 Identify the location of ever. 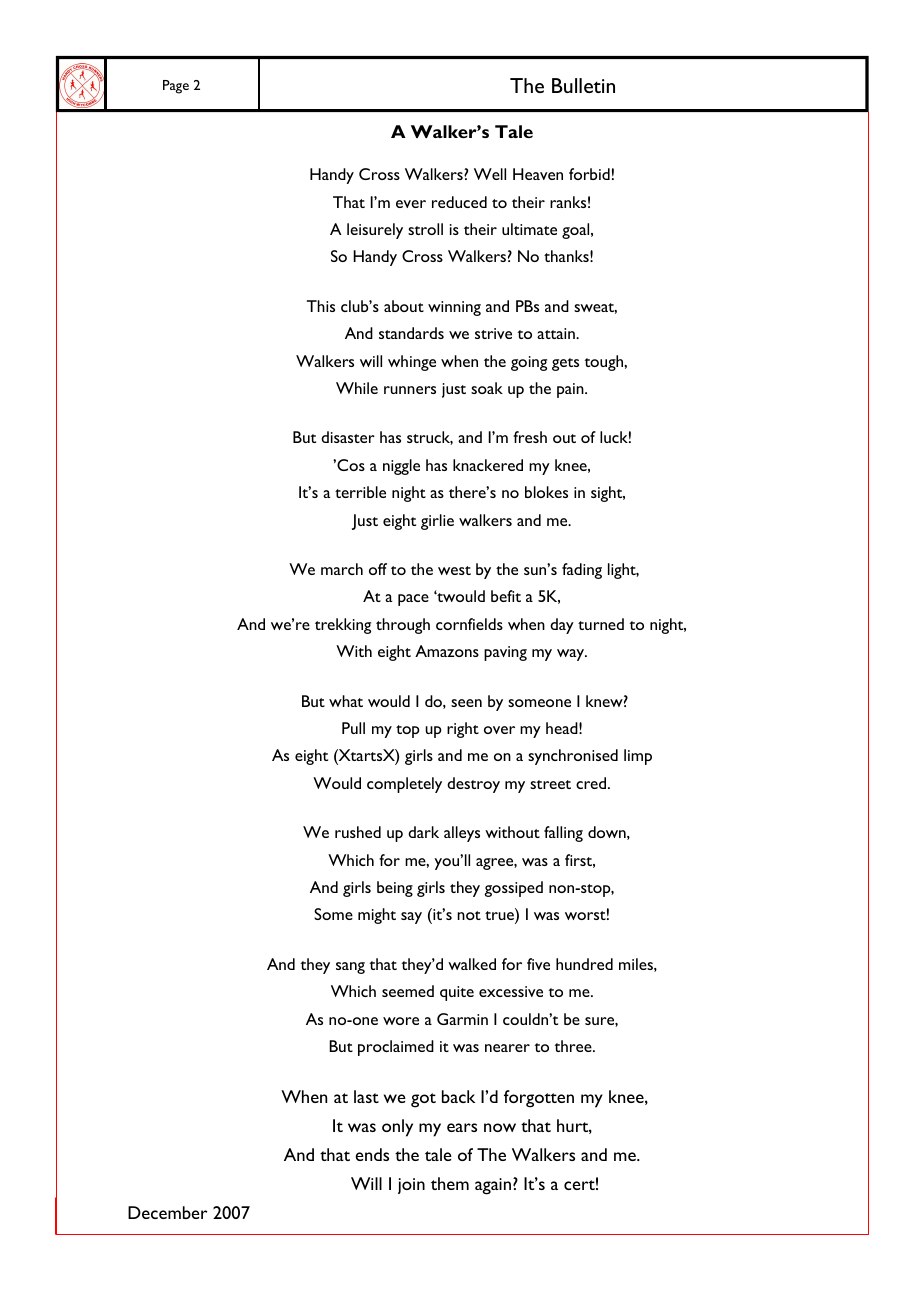
(411, 204).
